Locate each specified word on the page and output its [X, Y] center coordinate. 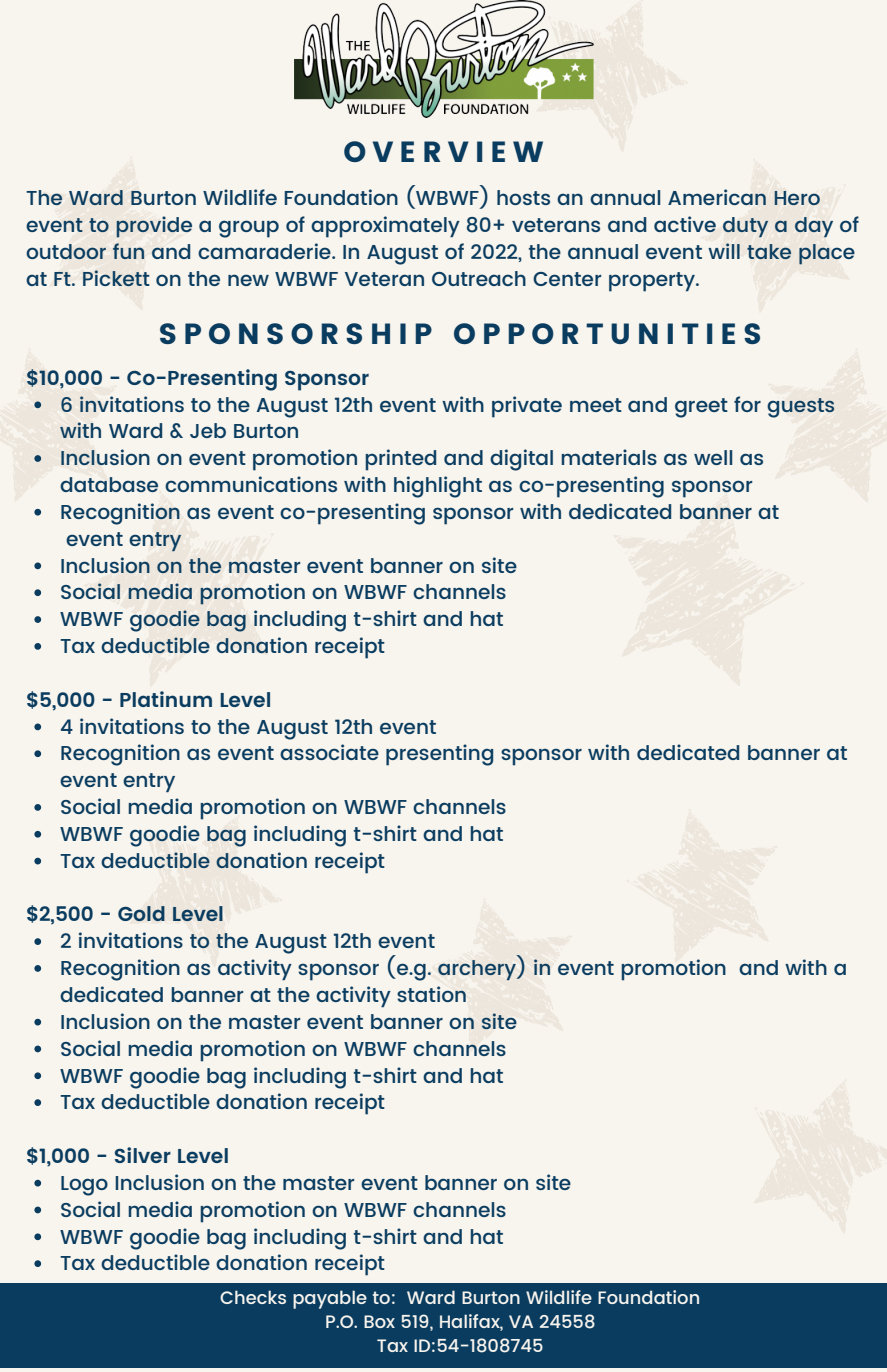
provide [154, 227]
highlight [438, 487]
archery [478, 970]
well [713, 457]
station [431, 994]
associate [329, 752]
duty [745, 227]
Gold [141, 913]
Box [379, 1321]
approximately [385, 227]
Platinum [166, 699]
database [109, 484]
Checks [253, 1297]
